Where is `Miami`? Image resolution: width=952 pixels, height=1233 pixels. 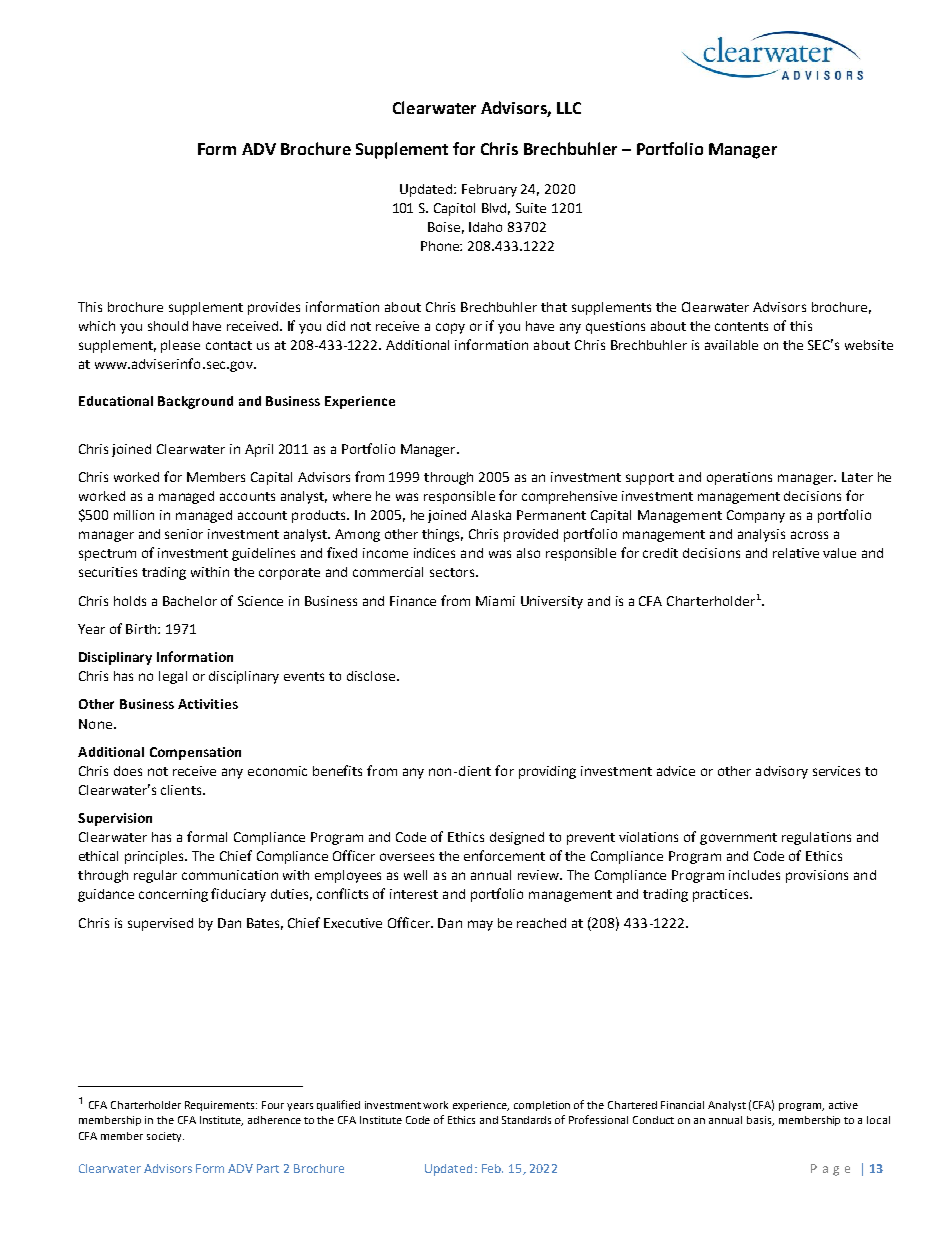 Miami is located at coordinates (495, 601).
